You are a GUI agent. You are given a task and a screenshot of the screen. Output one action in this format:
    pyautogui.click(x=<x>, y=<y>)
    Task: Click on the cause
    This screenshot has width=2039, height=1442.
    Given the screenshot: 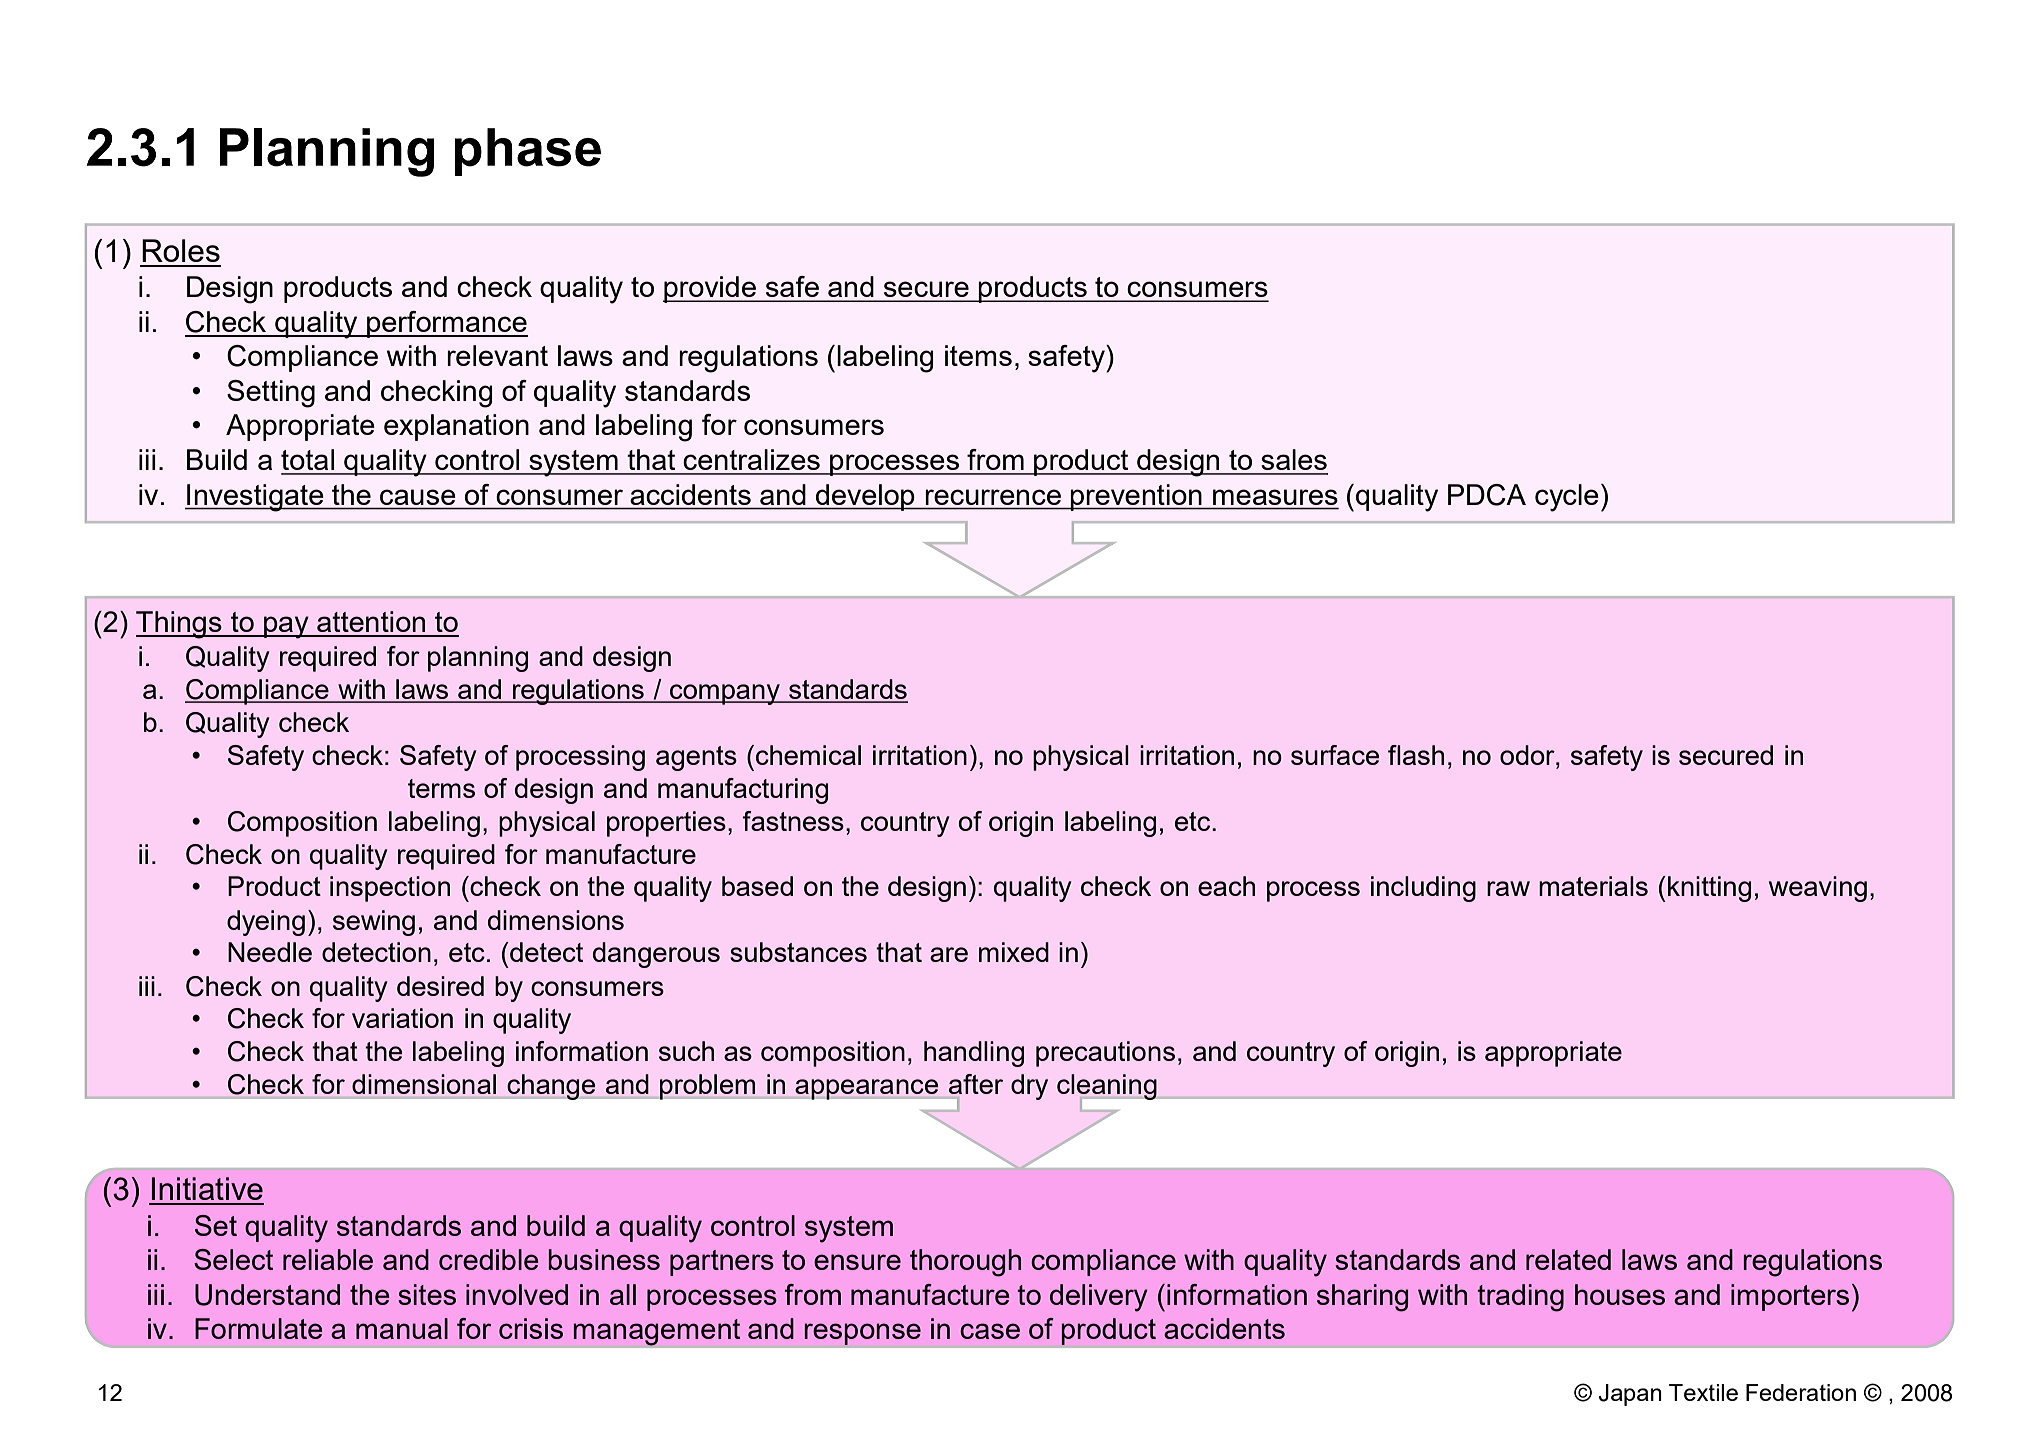 What is the action you would take?
    pyautogui.click(x=417, y=497)
